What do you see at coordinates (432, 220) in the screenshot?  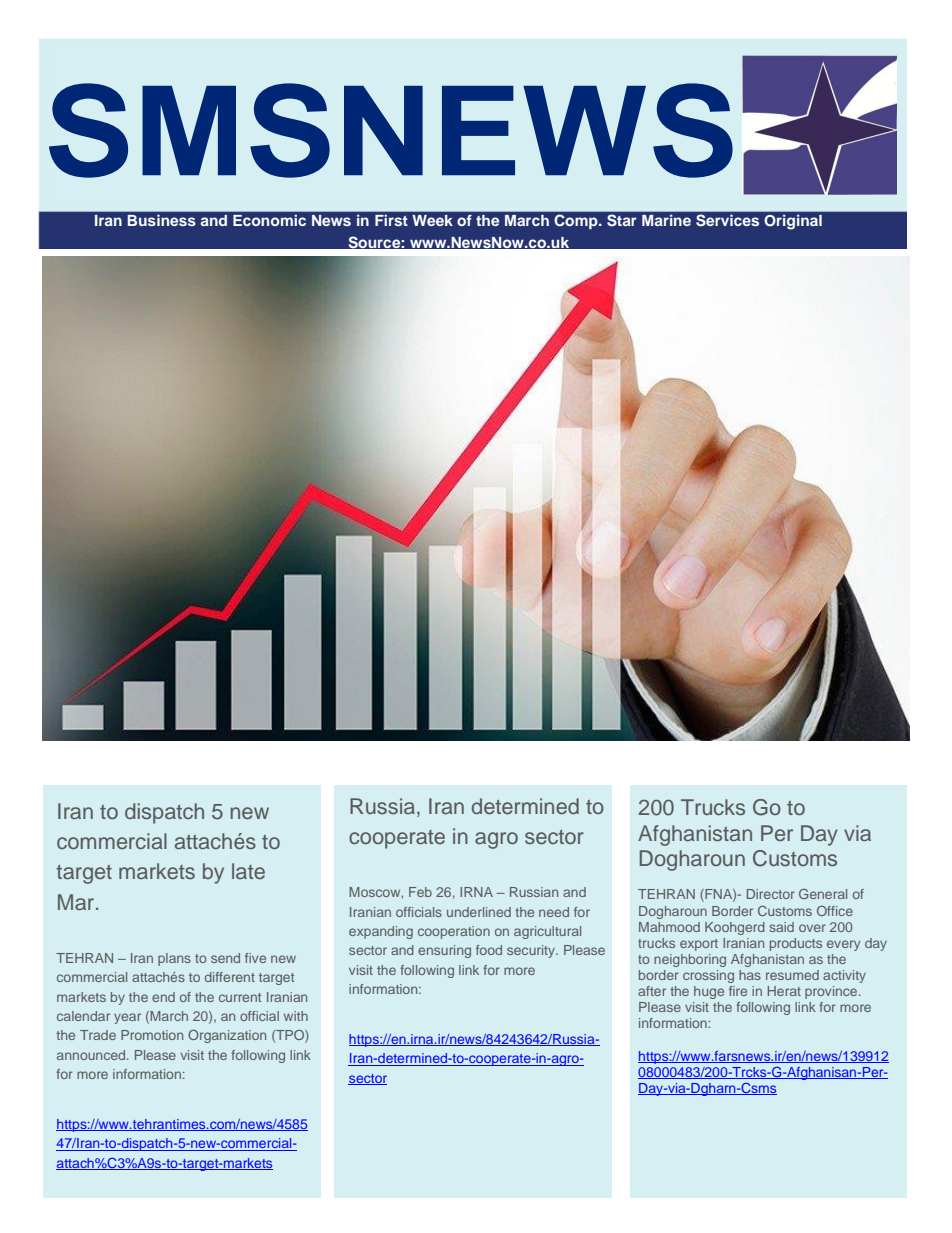 I see `Week` at bounding box center [432, 220].
